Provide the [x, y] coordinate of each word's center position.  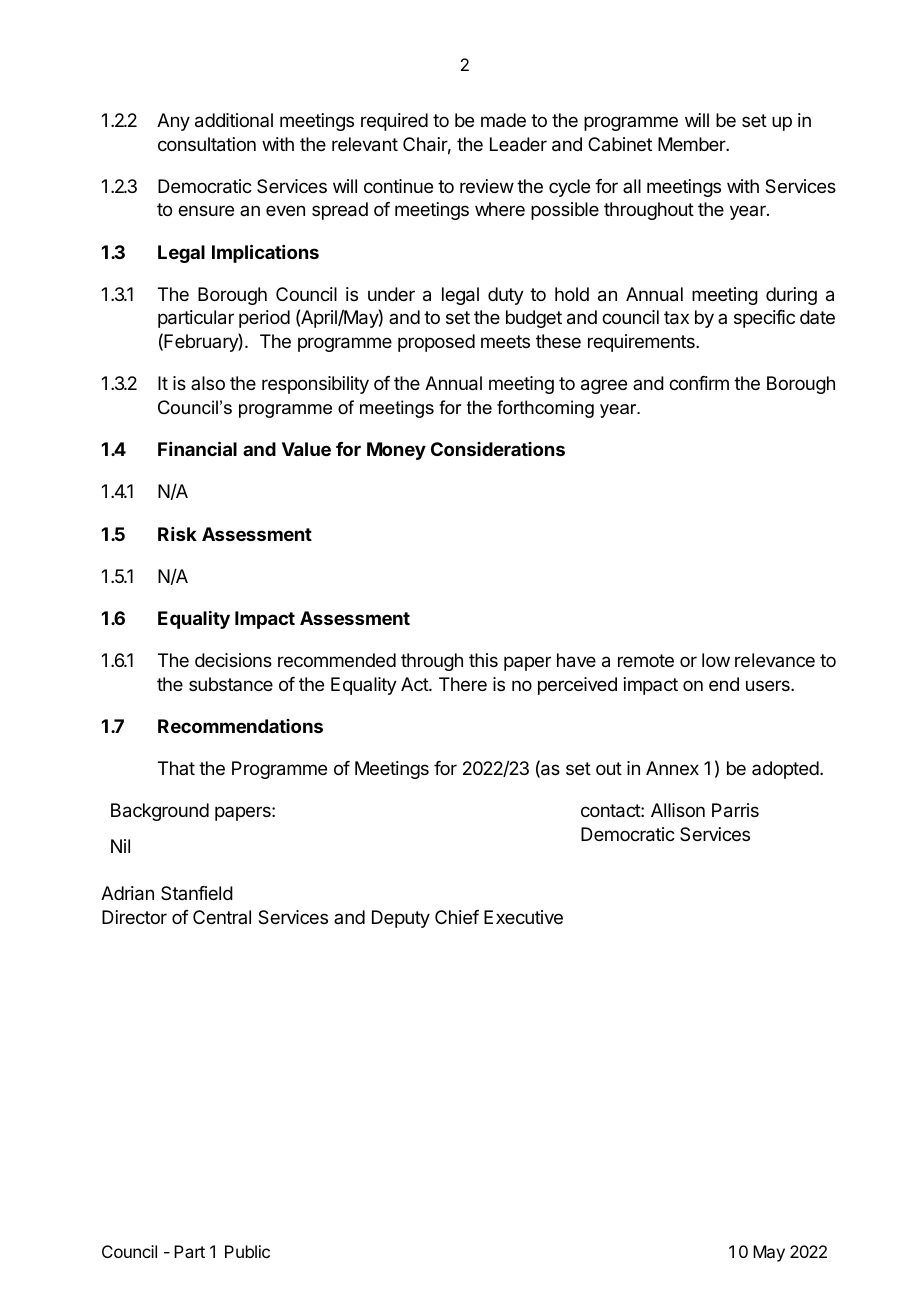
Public [247, 1251]
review [487, 186]
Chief [457, 917]
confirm [699, 383]
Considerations [498, 449]
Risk [177, 534]
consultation [207, 144]
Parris [735, 810]
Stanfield [197, 893]
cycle [569, 188]
